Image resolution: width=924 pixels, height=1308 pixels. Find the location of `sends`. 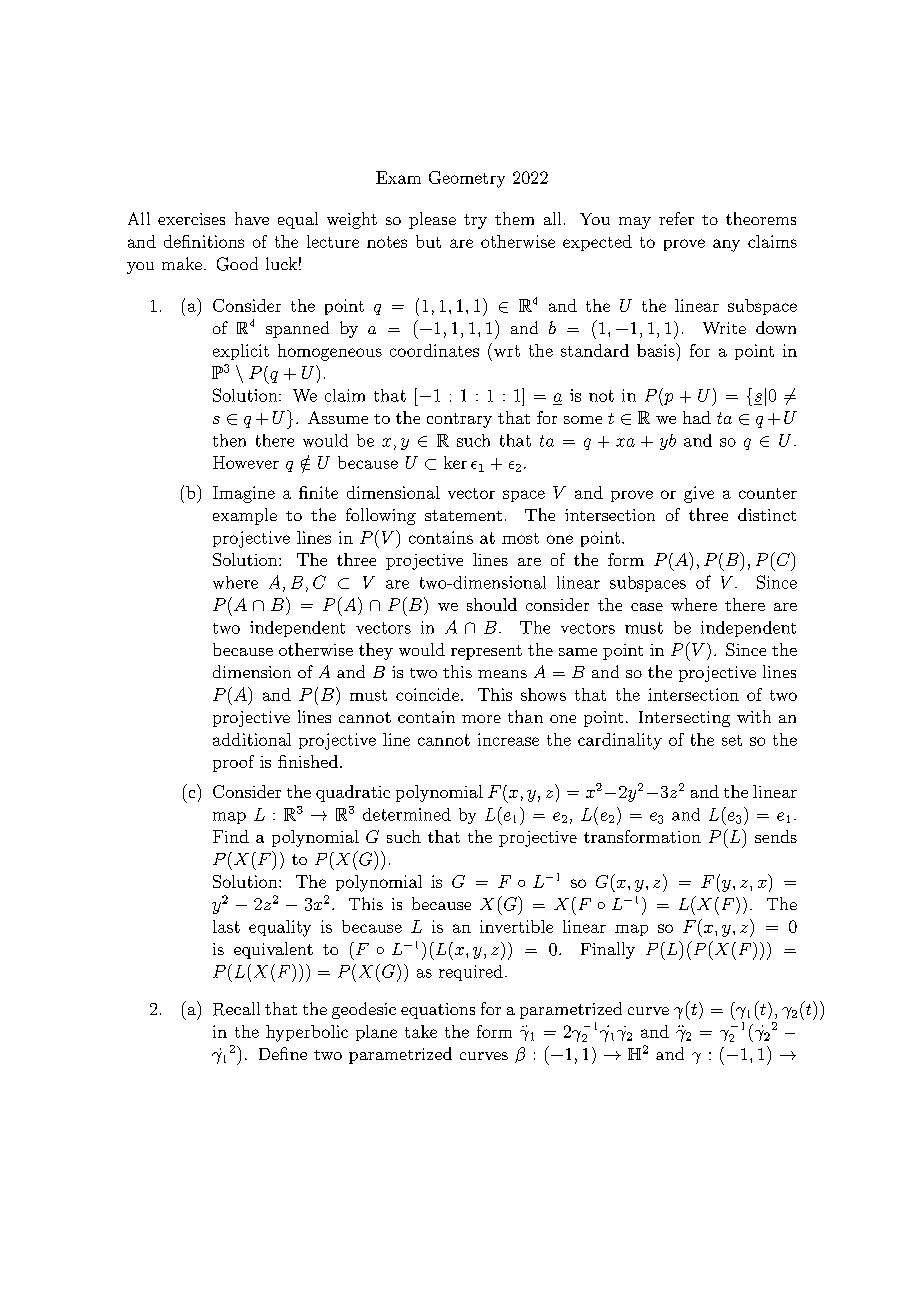

sends is located at coordinates (776, 836).
